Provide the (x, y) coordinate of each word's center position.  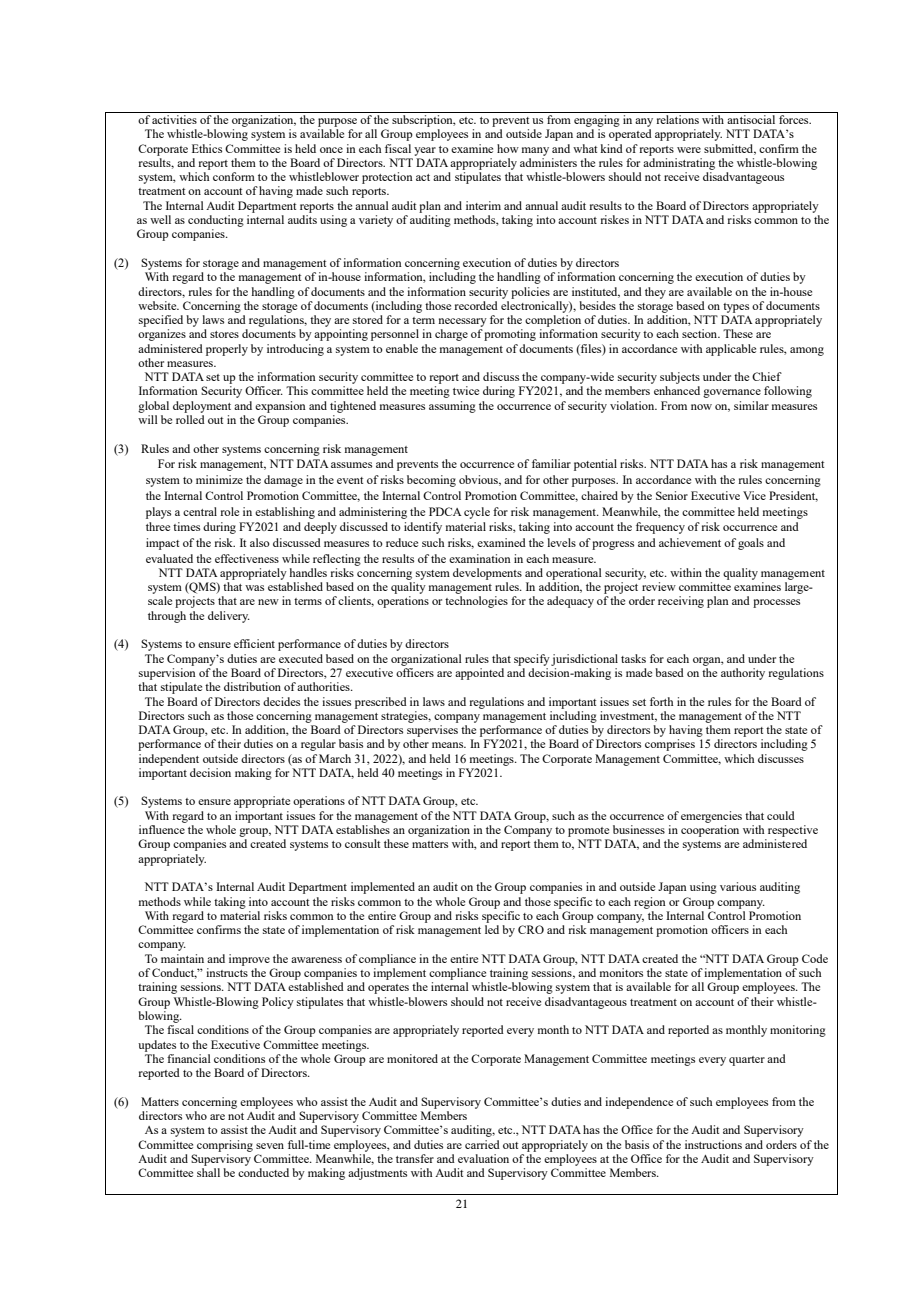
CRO (531, 929)
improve (249, 960)
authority (743, 674)
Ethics (207, 148)
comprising (225, 1146)
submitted (730, 149)
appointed (479, 674)
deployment (202, 407)
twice (466, 390)
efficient (254, 643)
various (738, 886)
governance (732, 393)
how (508, 148)
